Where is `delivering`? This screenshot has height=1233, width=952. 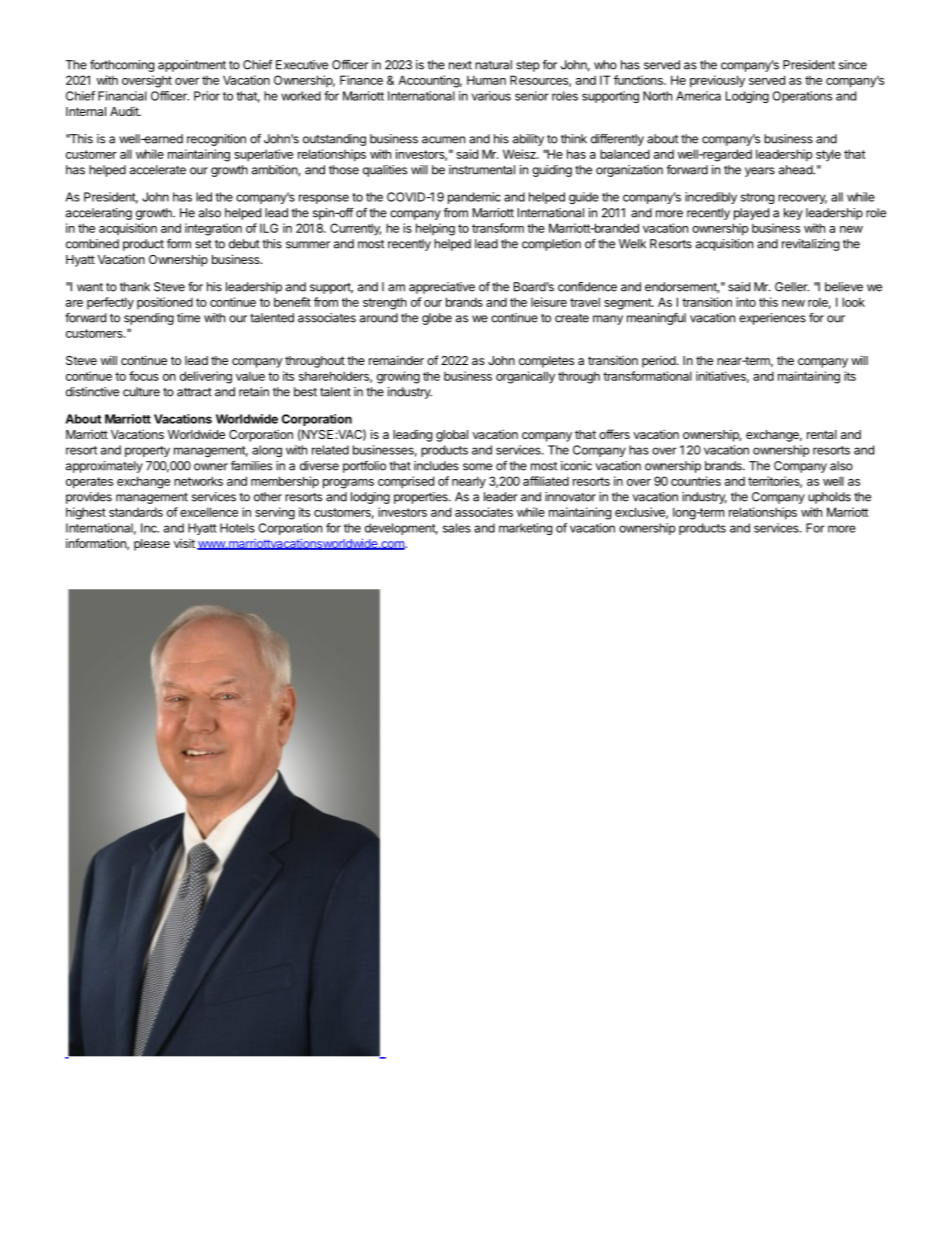
delivering is located at coordinates (206, 377).
